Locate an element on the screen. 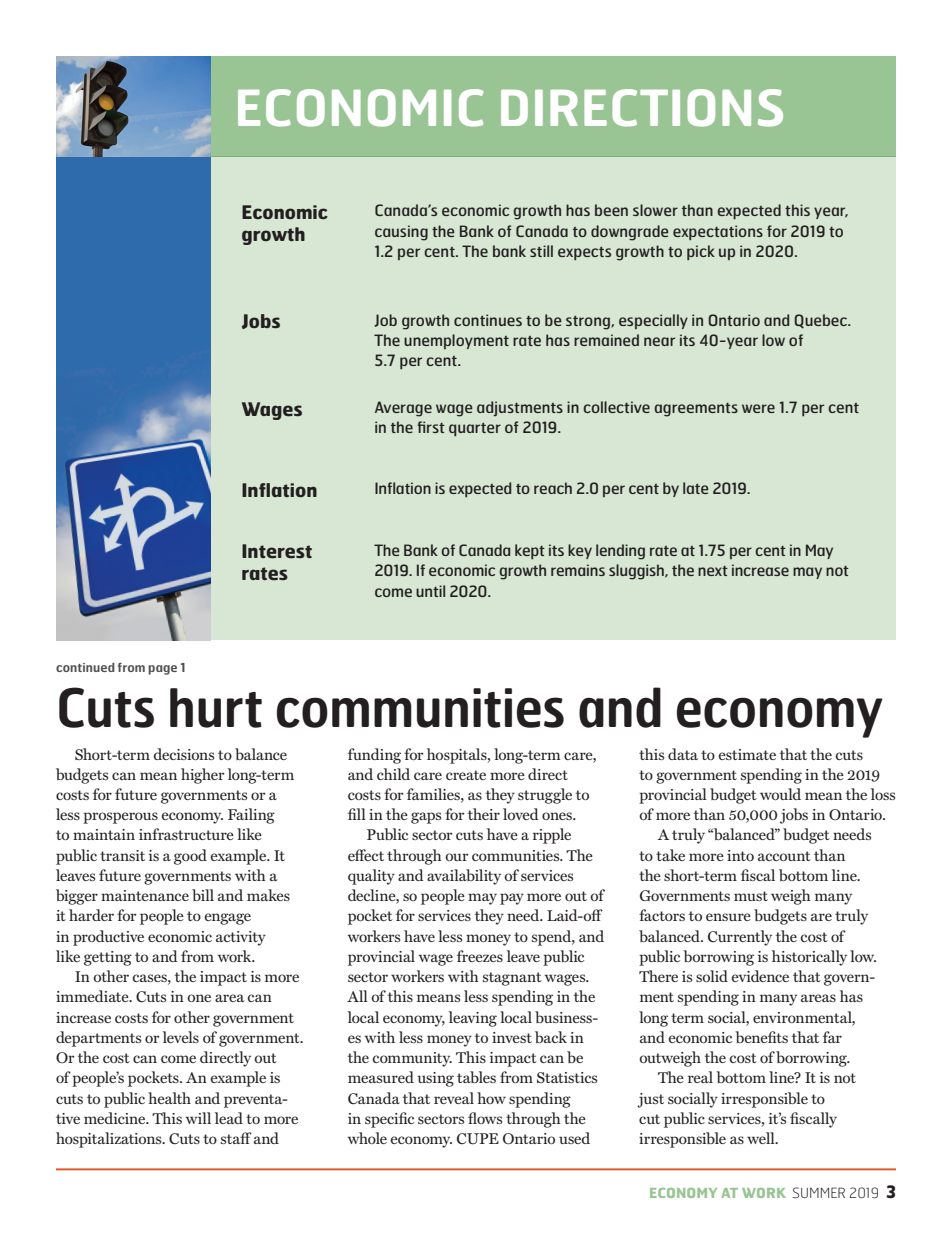  quarter is located at coordinates (475, 429).
